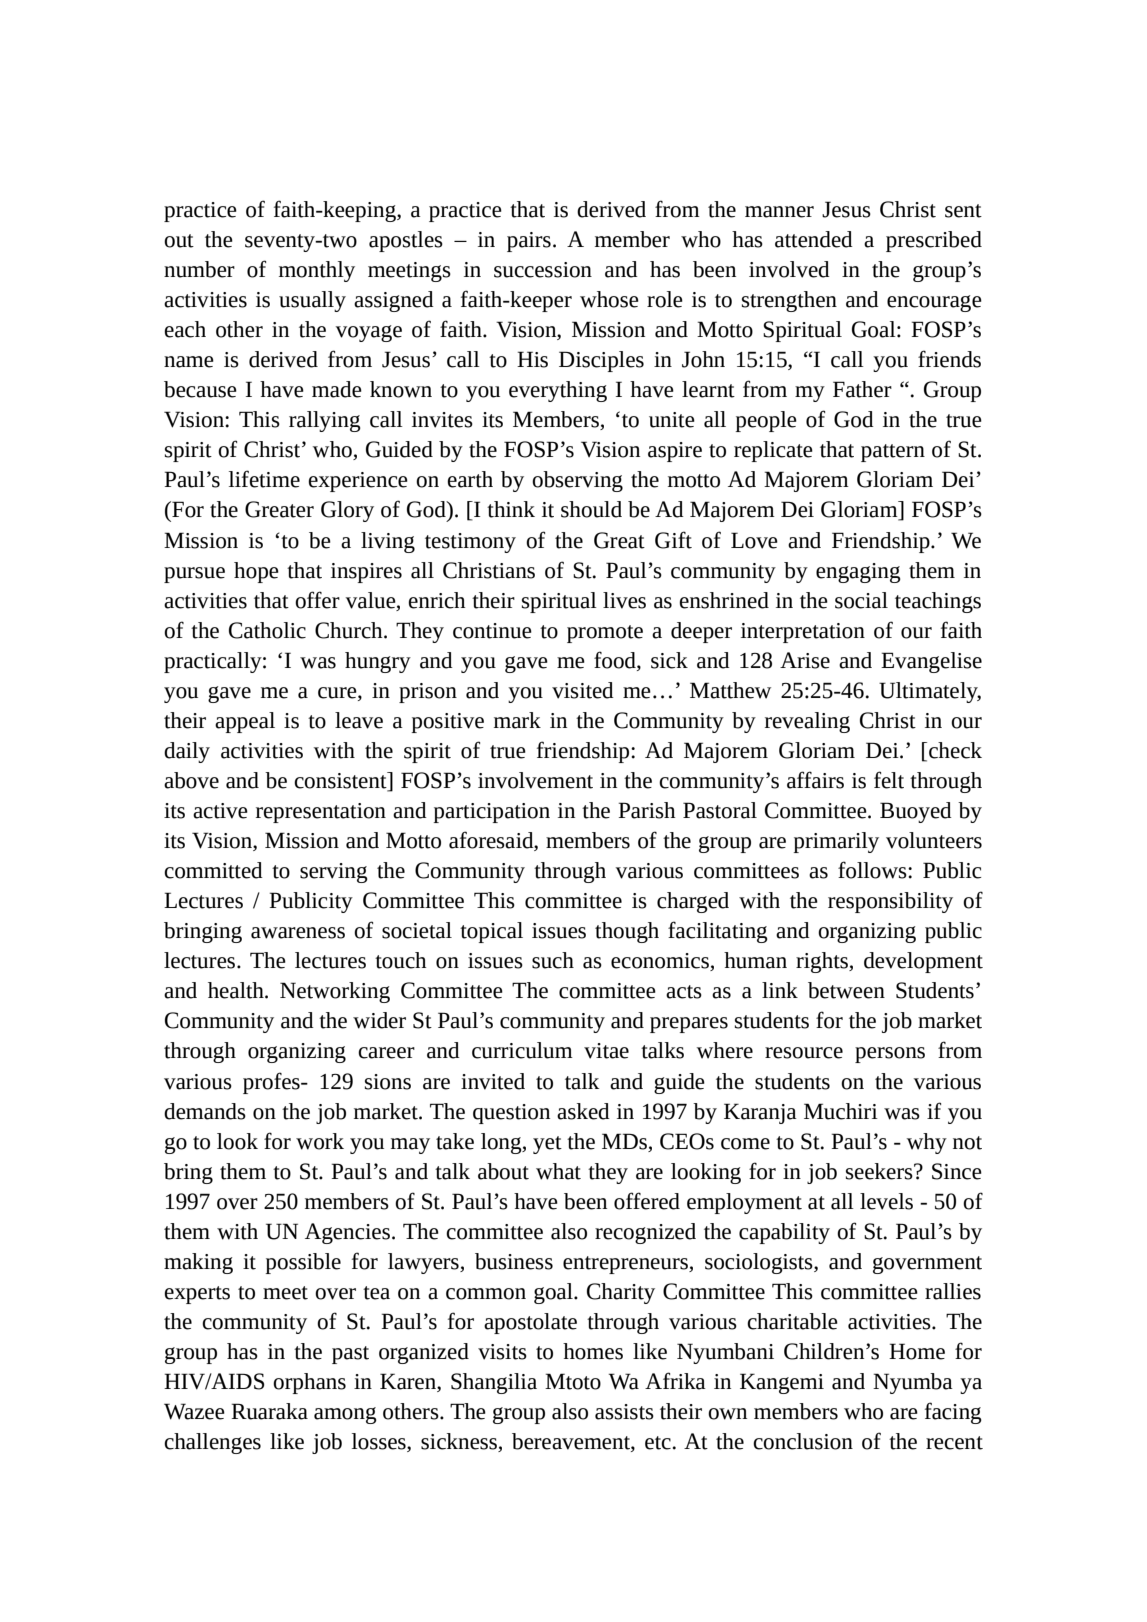  I want to click on orphans, so click(309, 1383).
